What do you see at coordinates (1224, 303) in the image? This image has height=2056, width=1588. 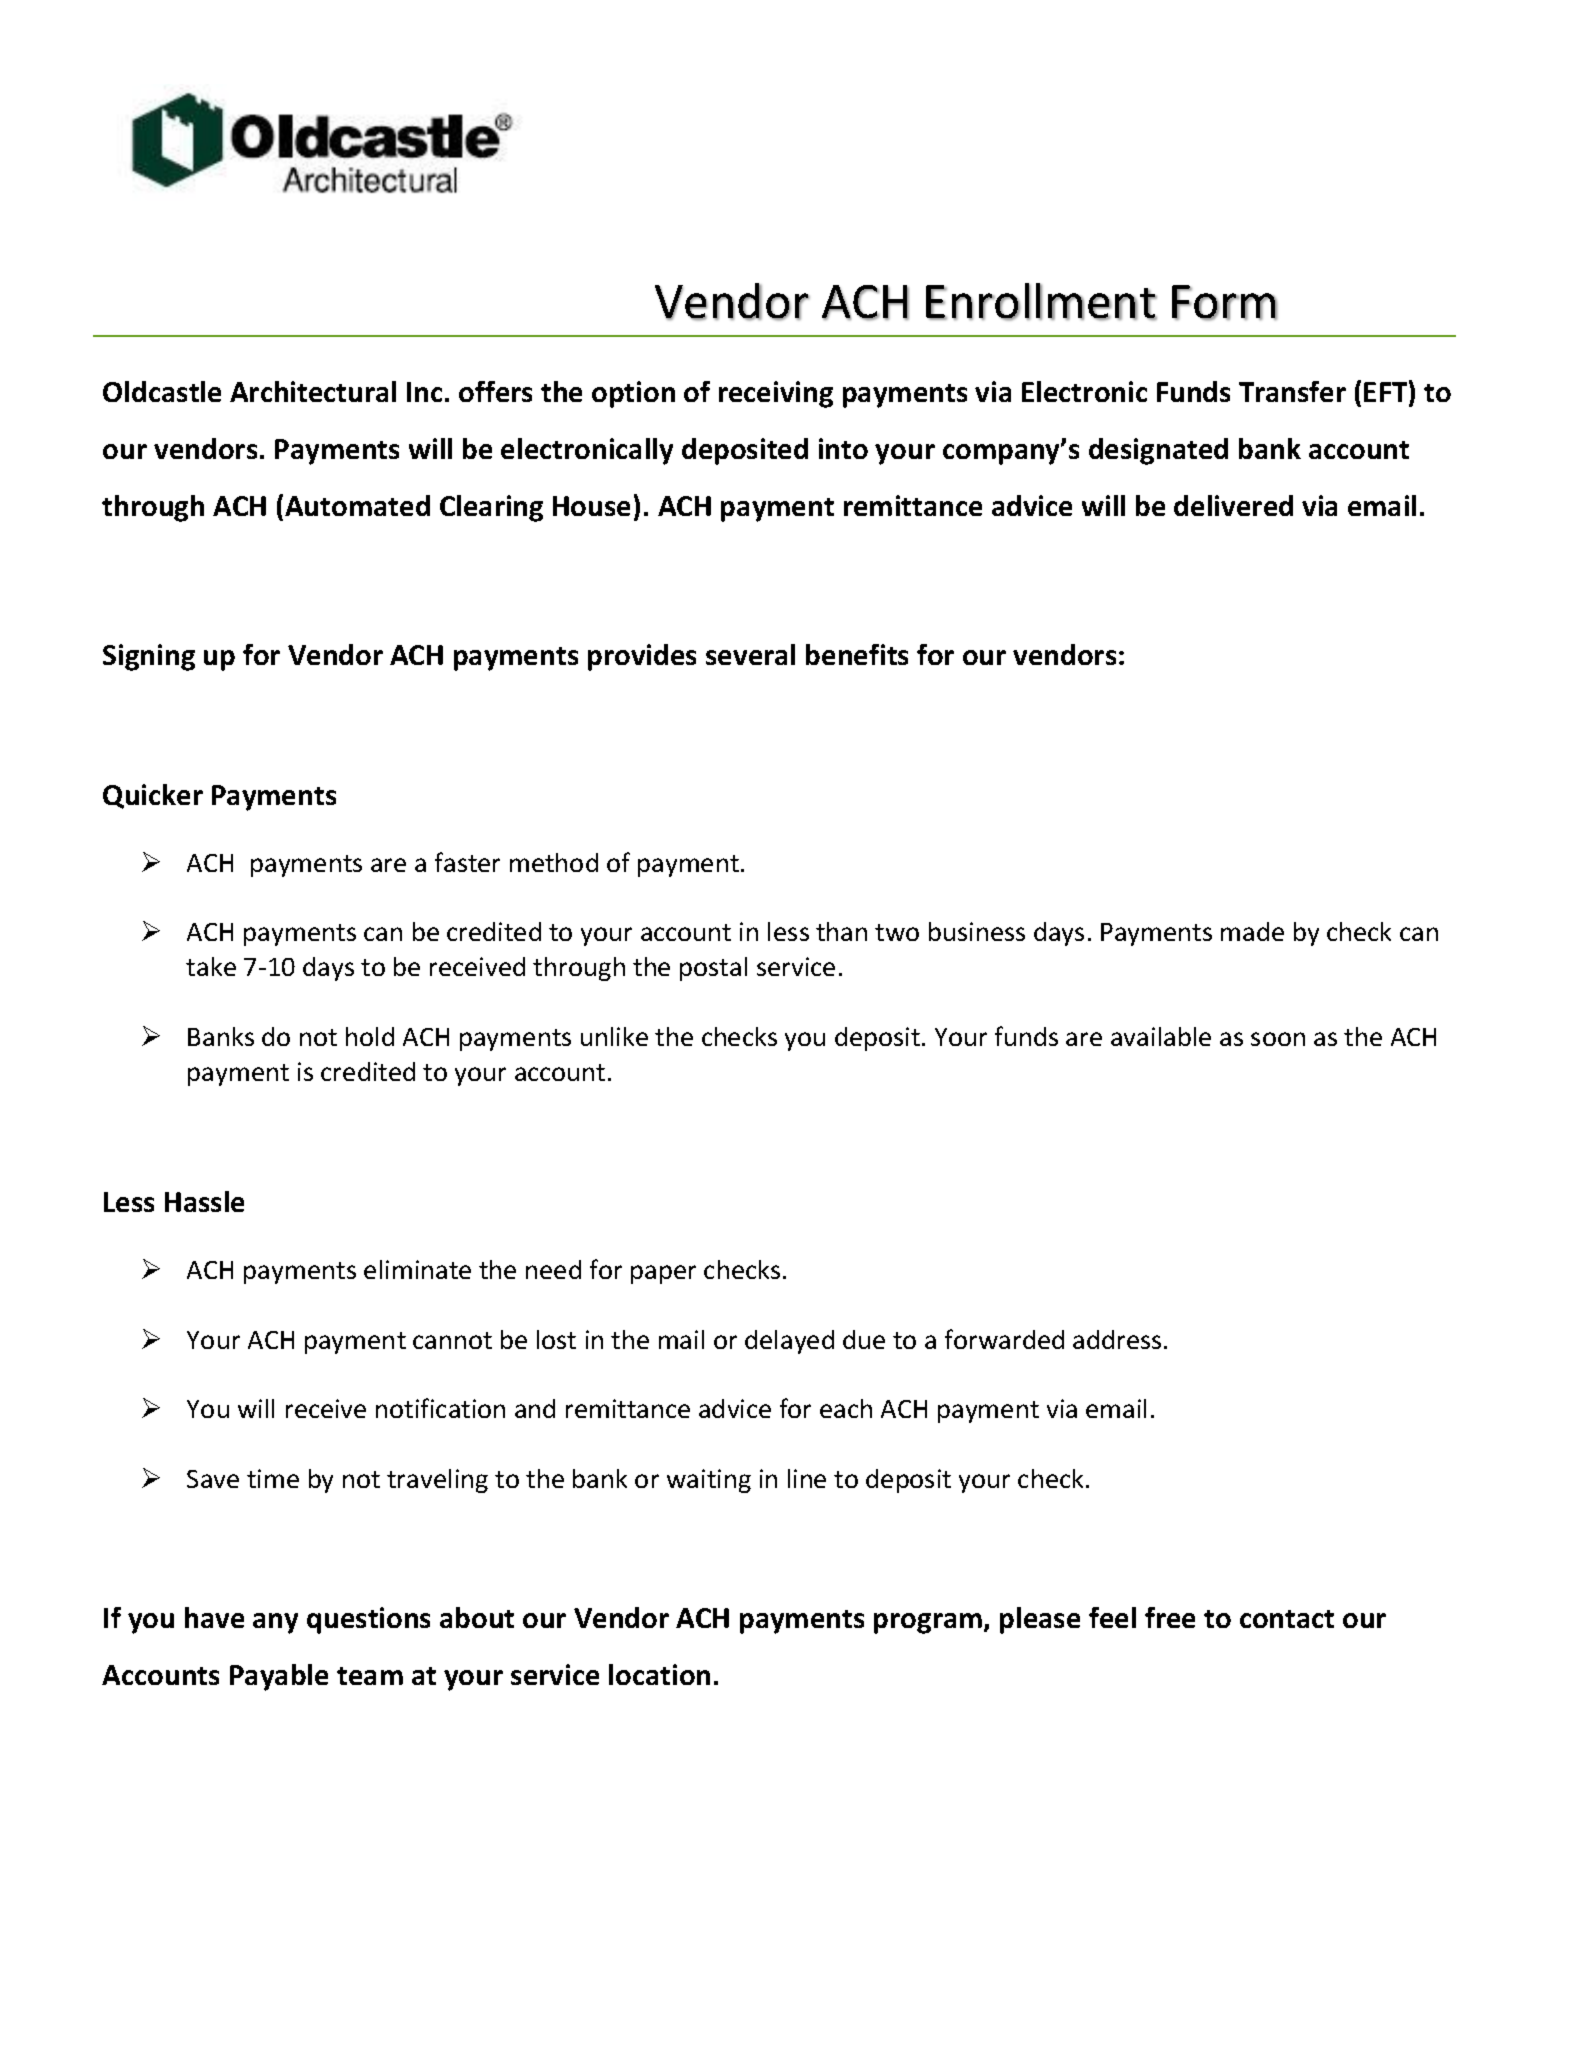 I see `Form` at bounding box center [1224, 303].
